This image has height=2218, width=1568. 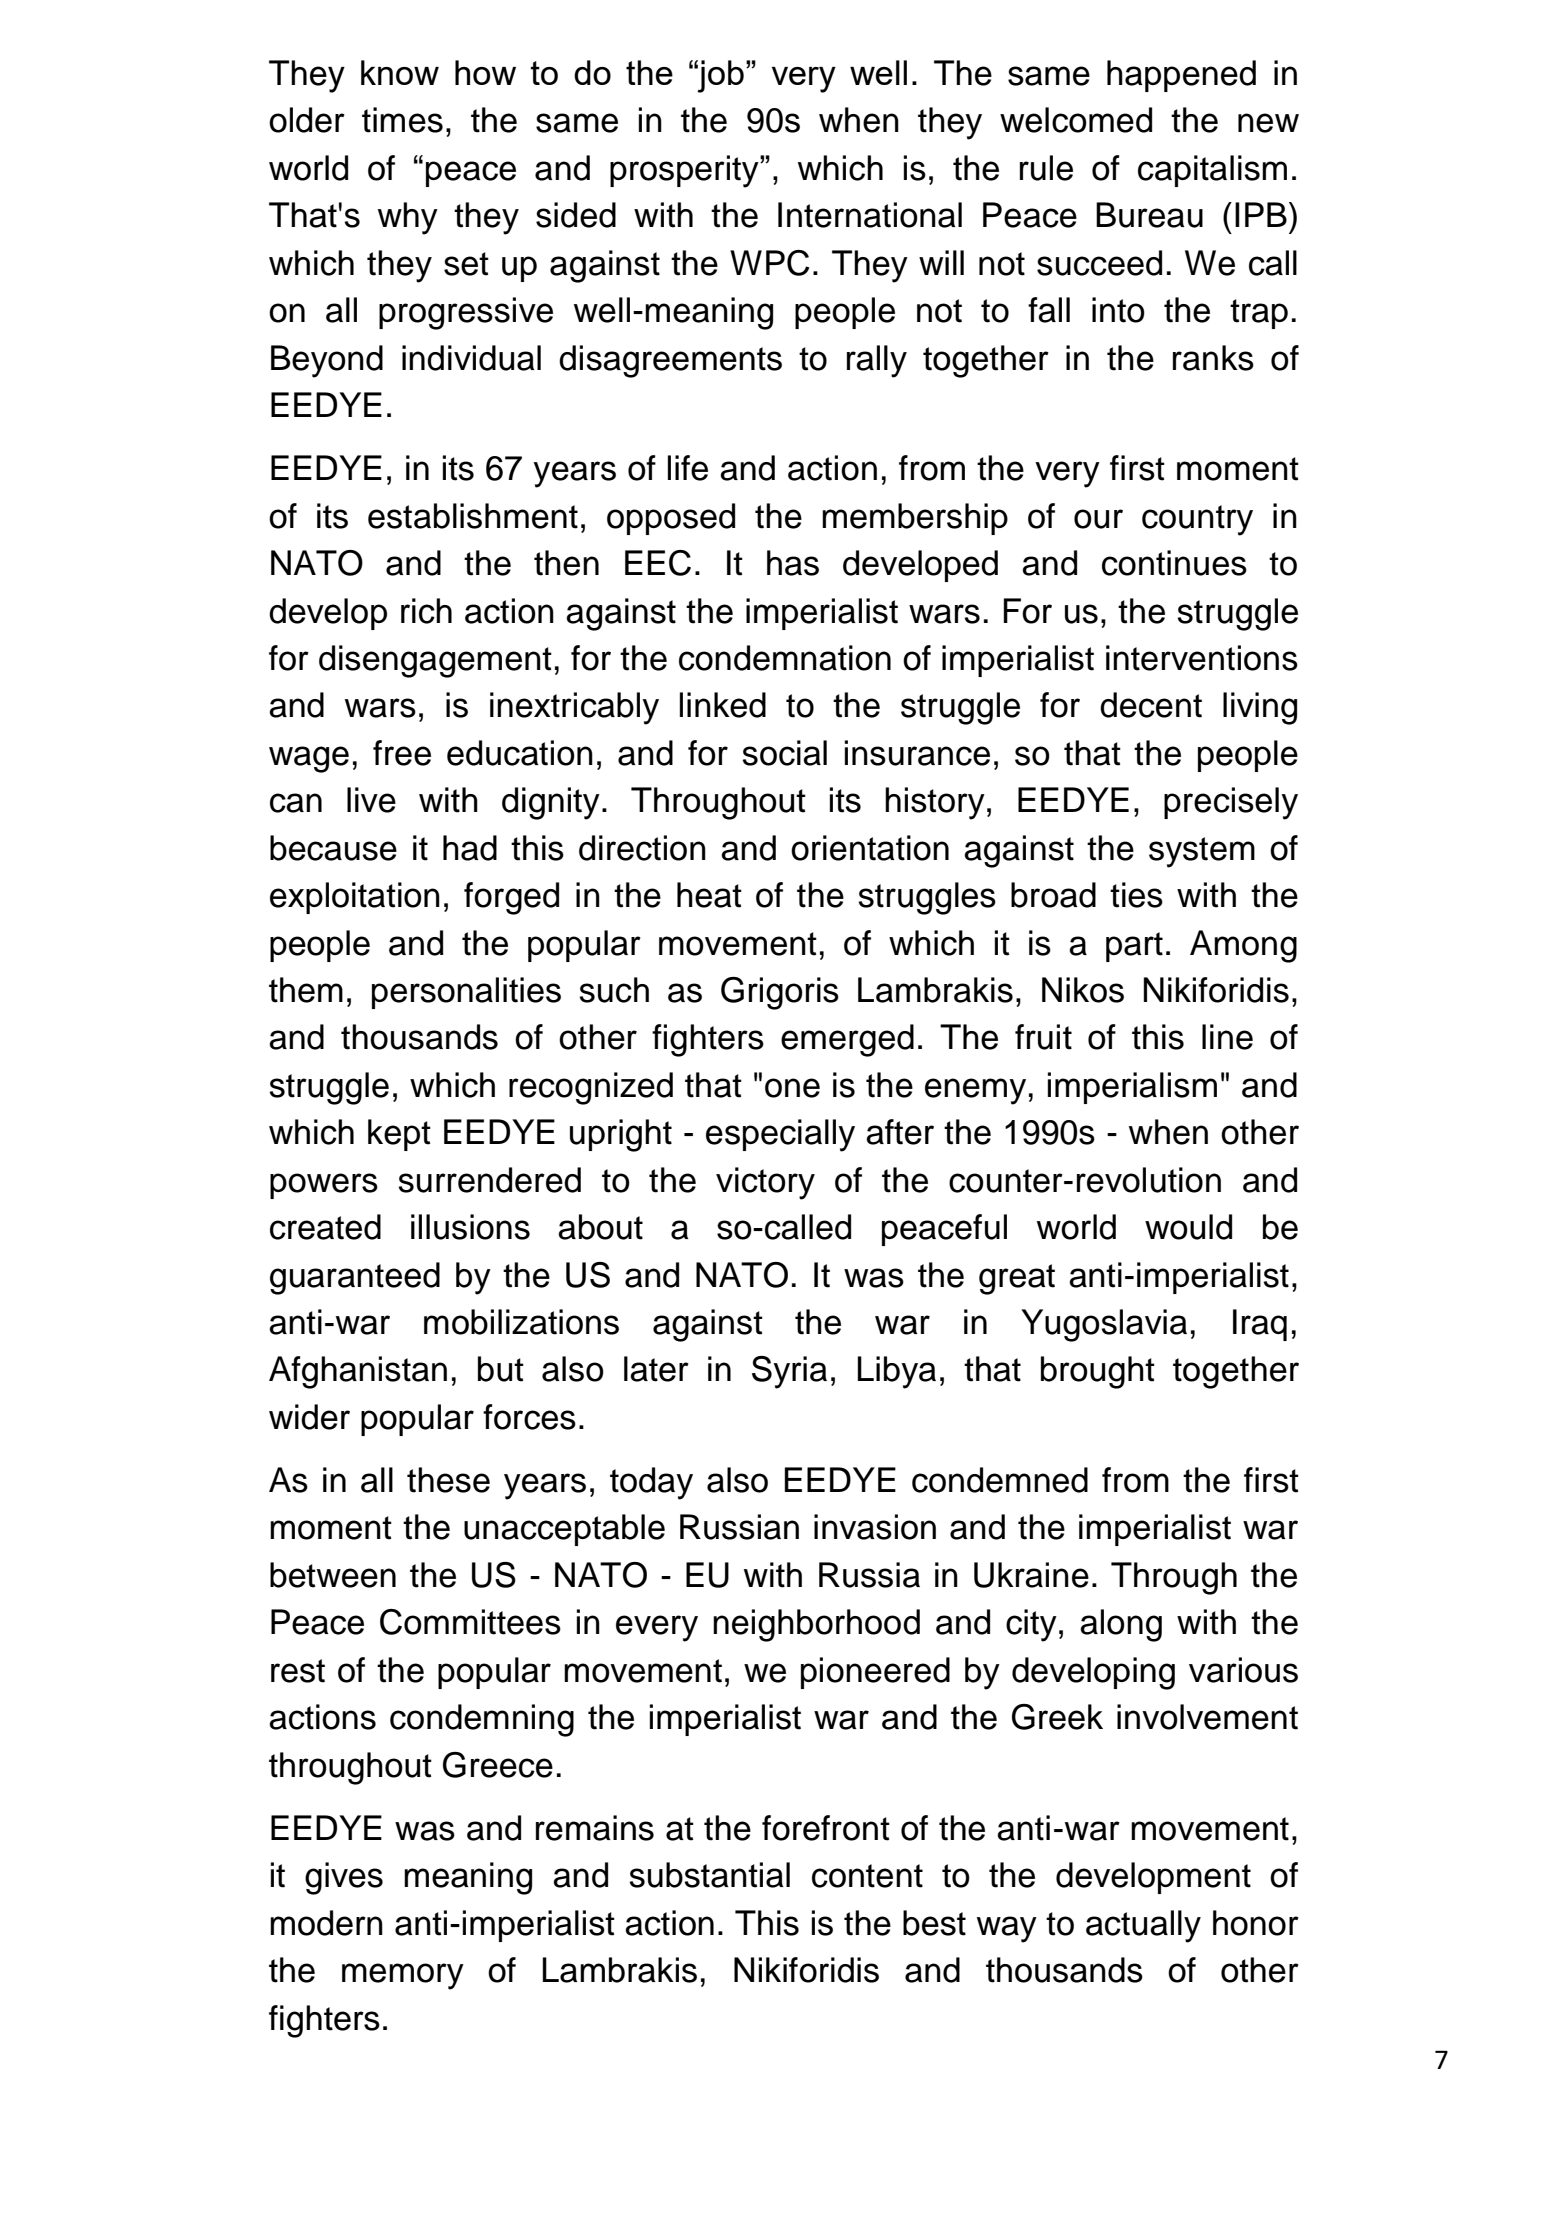 I want to click on prosperity, so click(x=685, y=171).
